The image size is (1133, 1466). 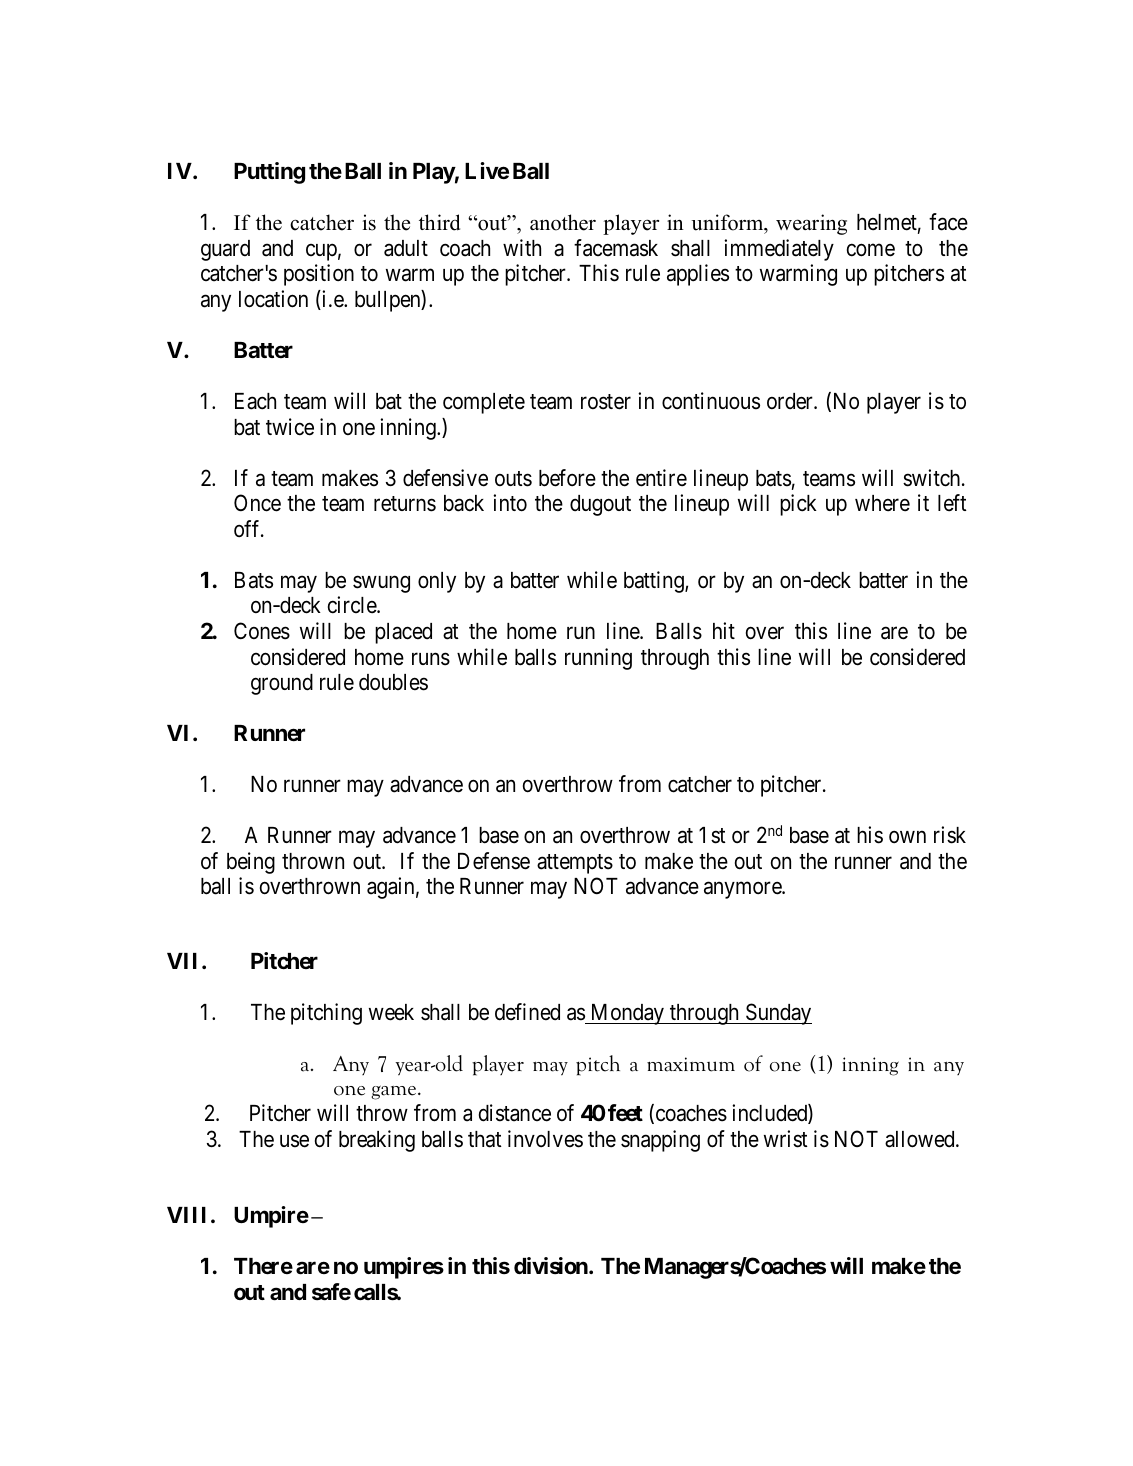 What do you see at coordinates (391, 1012) in the screenshot?
I see `week` at bounding box center [391, 1012].
